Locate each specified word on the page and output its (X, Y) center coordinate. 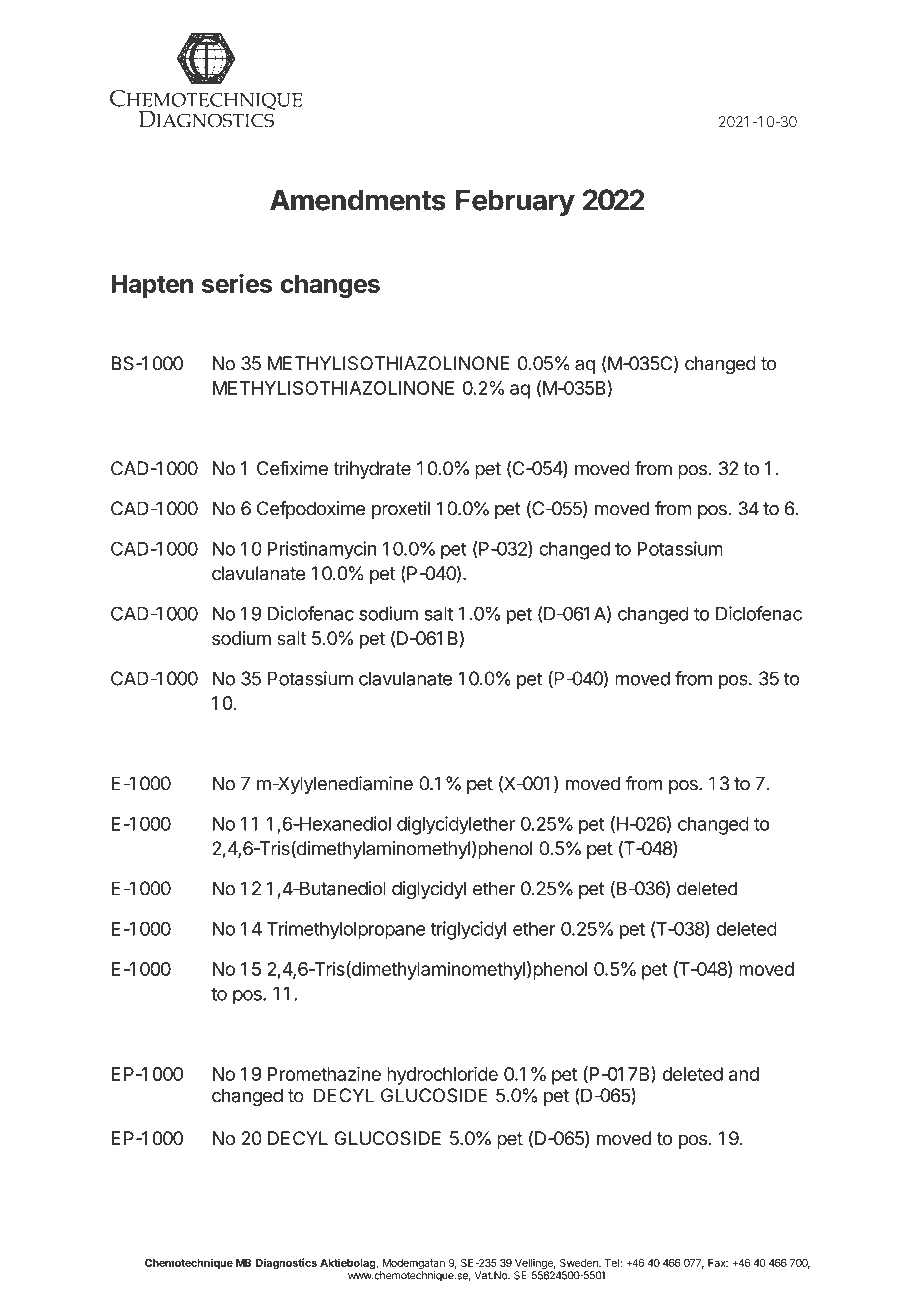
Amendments (358, 200)
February (515, 202)
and (743, 1074)
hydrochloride (442, 1075)
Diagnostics (286, 1263)
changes (330, 286)
